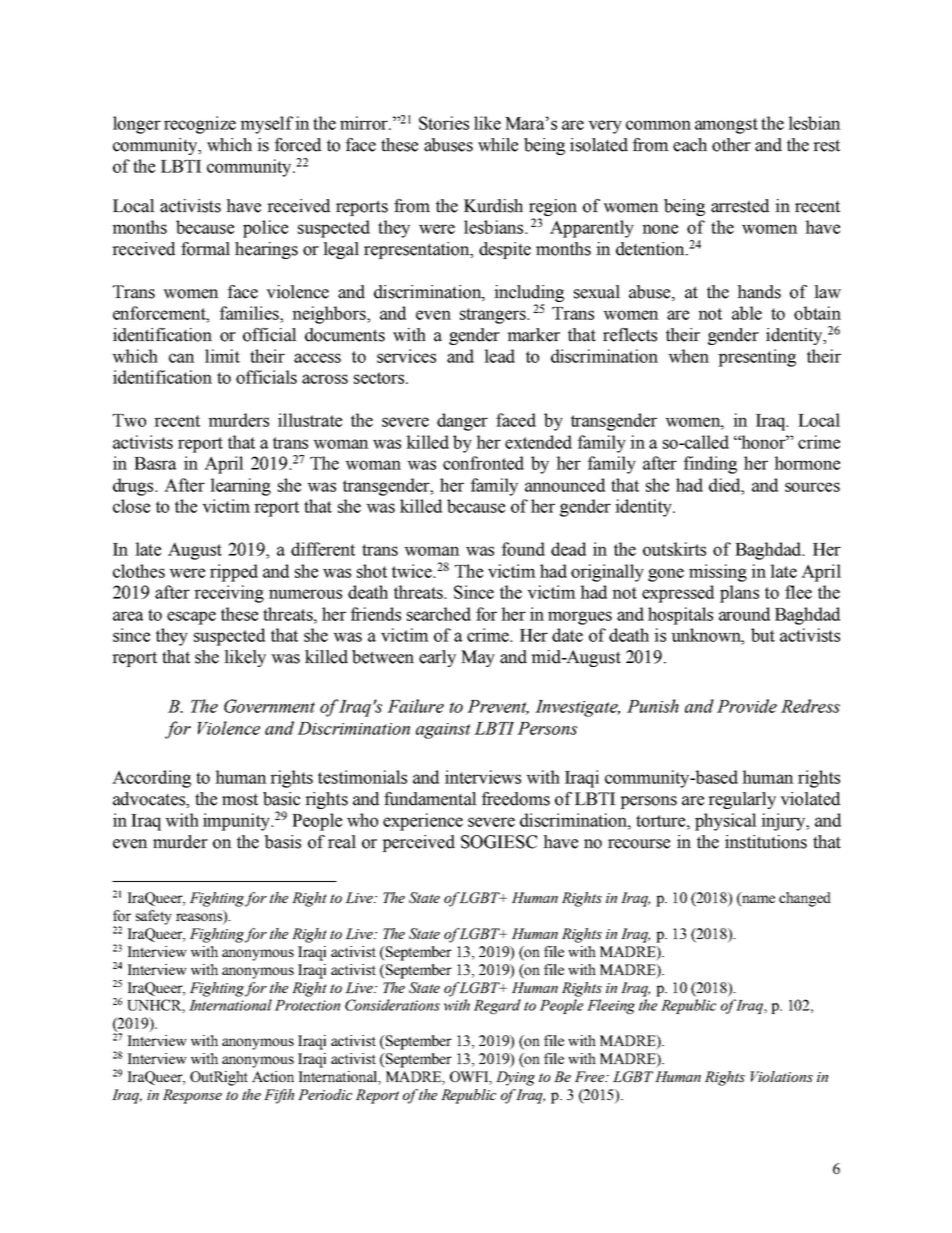  Describe the element at coordinates (439, 614) in the document. I see `searched` at that location.
